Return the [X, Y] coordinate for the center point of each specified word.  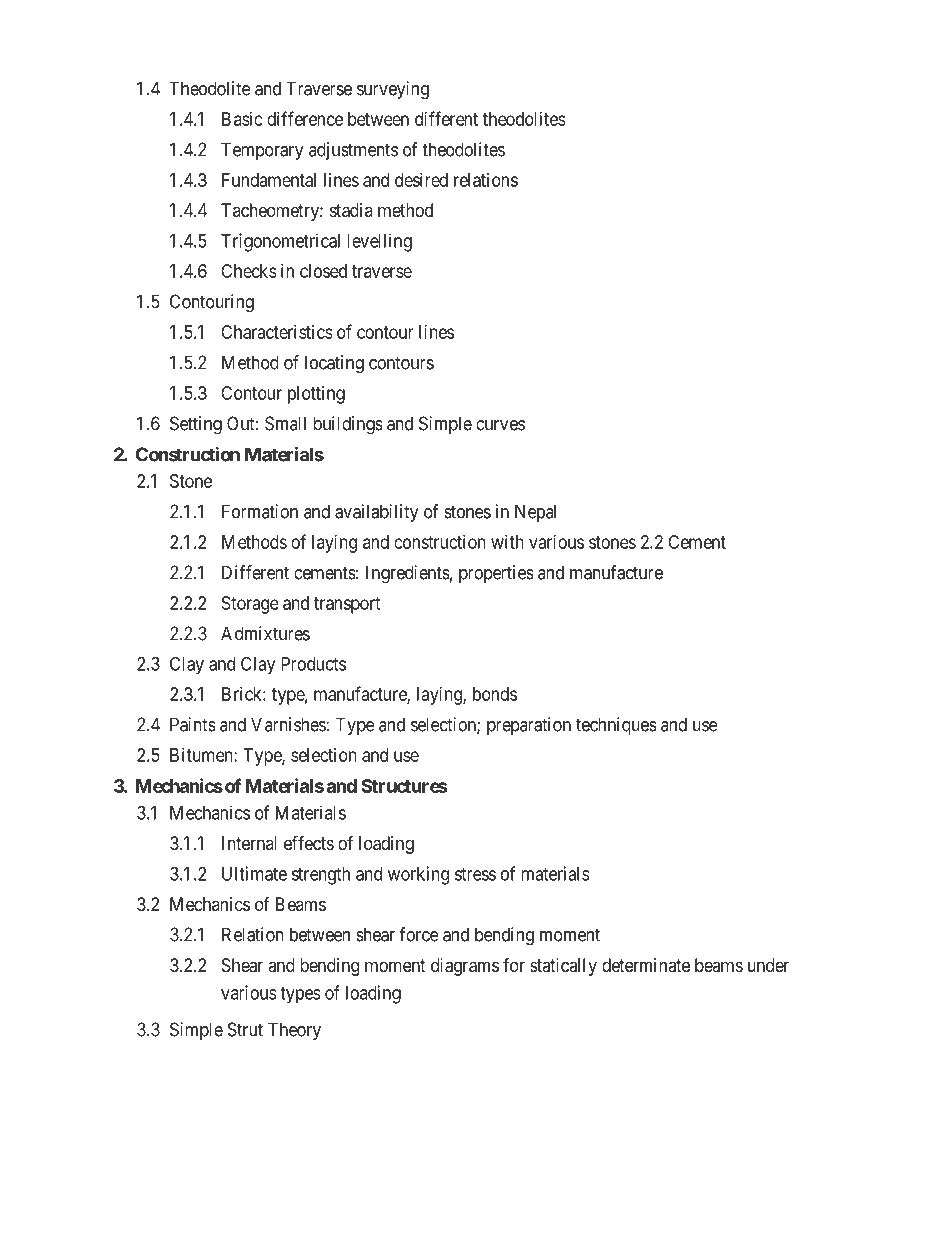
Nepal [535, 513]
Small [285, 423]
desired [421, 180]
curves [500, 425]
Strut [245, 1029]
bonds [495, 694]
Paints [193, 724]
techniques [616, 726]
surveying [393, 90]
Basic [242, 119]
